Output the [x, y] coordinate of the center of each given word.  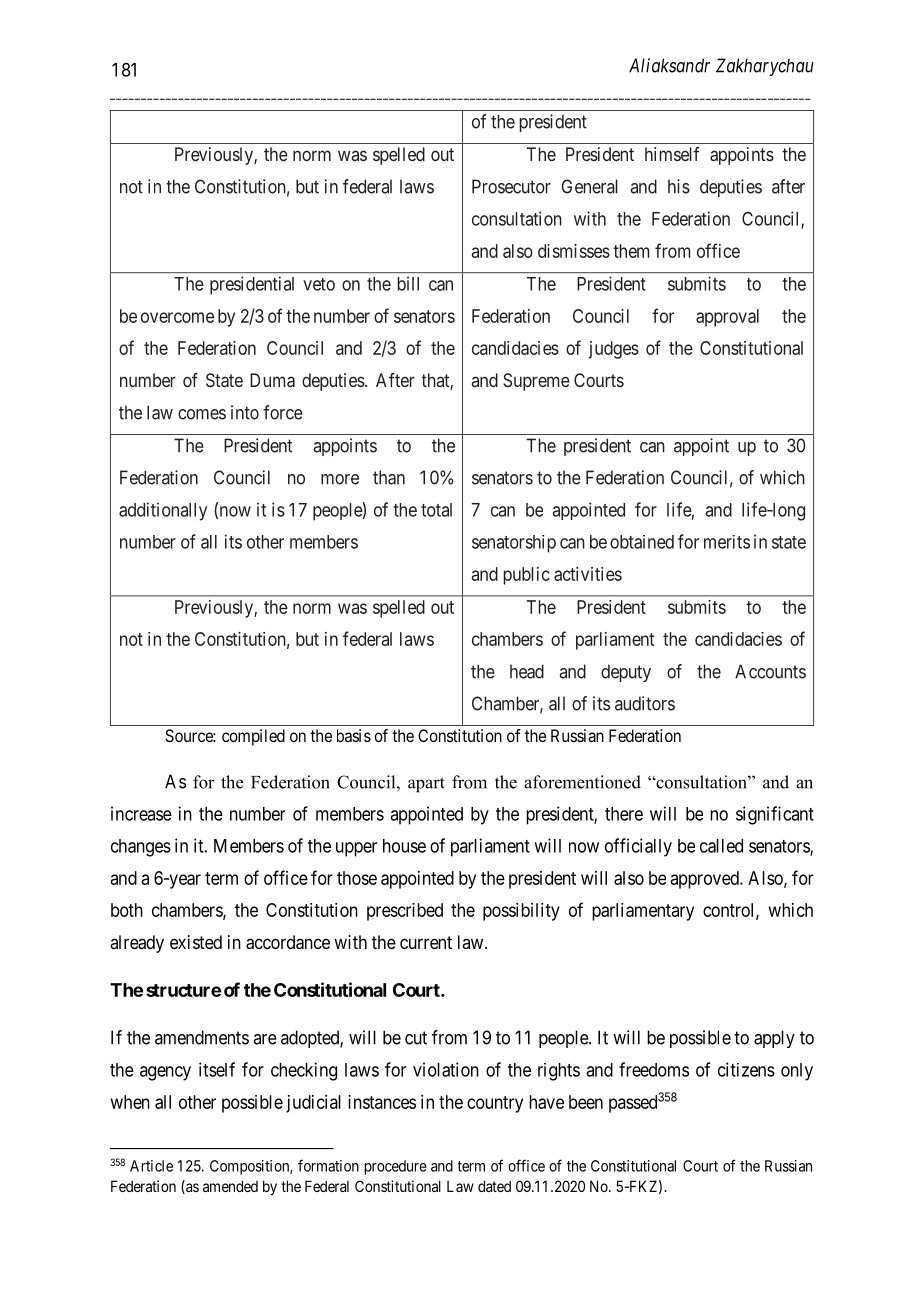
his [679, 186]
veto [319, 284]
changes [141, 848]
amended [230, 1186]
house [404, 846]
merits [727, 542]
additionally [163, 511]
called [721, 846]
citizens [746, 1069]
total [436, 510]
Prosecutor [511, 186]
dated [494, 1186]
